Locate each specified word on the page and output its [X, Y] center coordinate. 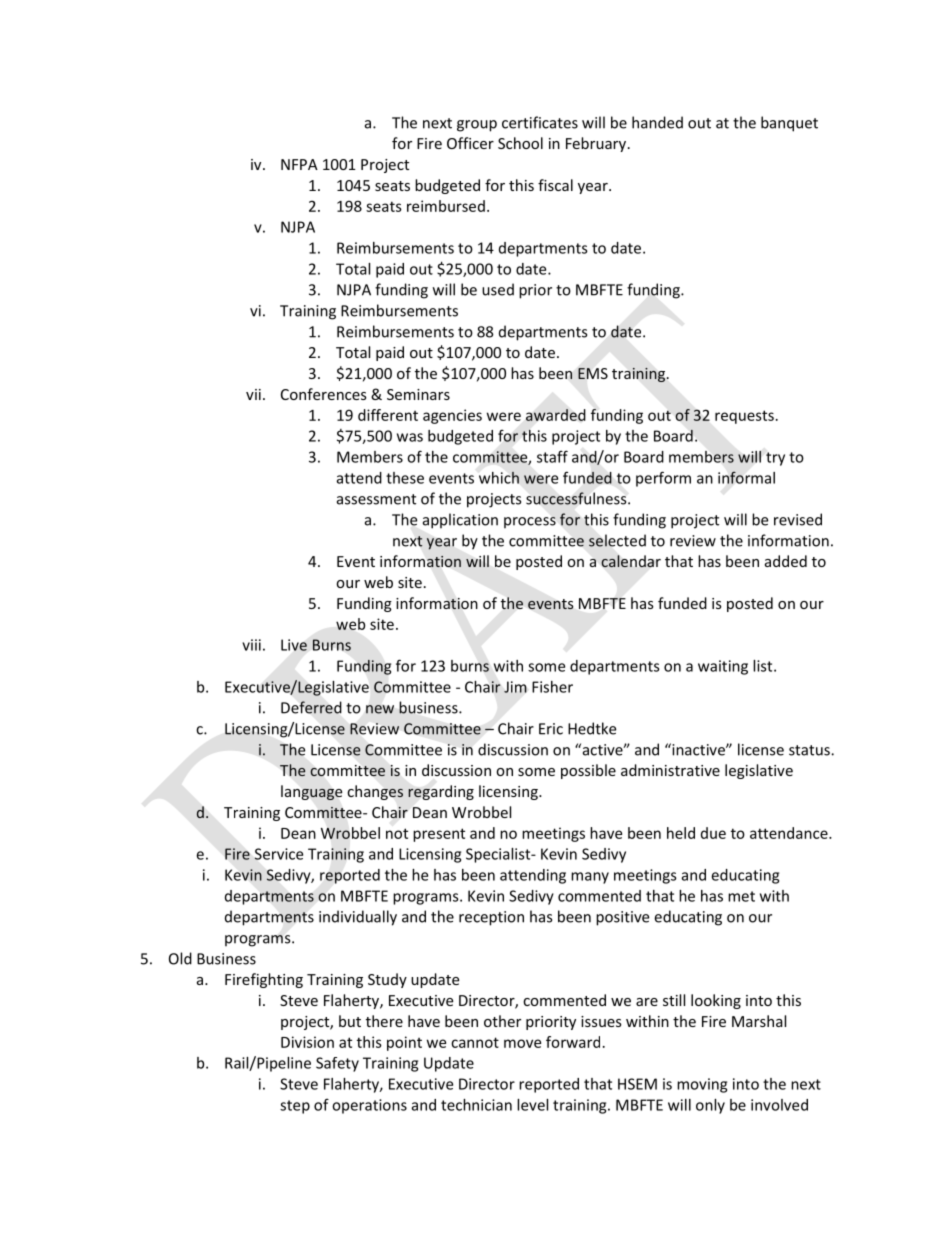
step [295, 1107]
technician [476, 1105]
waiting [723, 667]
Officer [470, 143]
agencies [452, 416]
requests [744, 417]
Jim [515, 687]
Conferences [324, 394]
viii [251, 645]
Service [278, 854]
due [713, 833]
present [439, 835]
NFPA [299, 164]
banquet [789, 124]
